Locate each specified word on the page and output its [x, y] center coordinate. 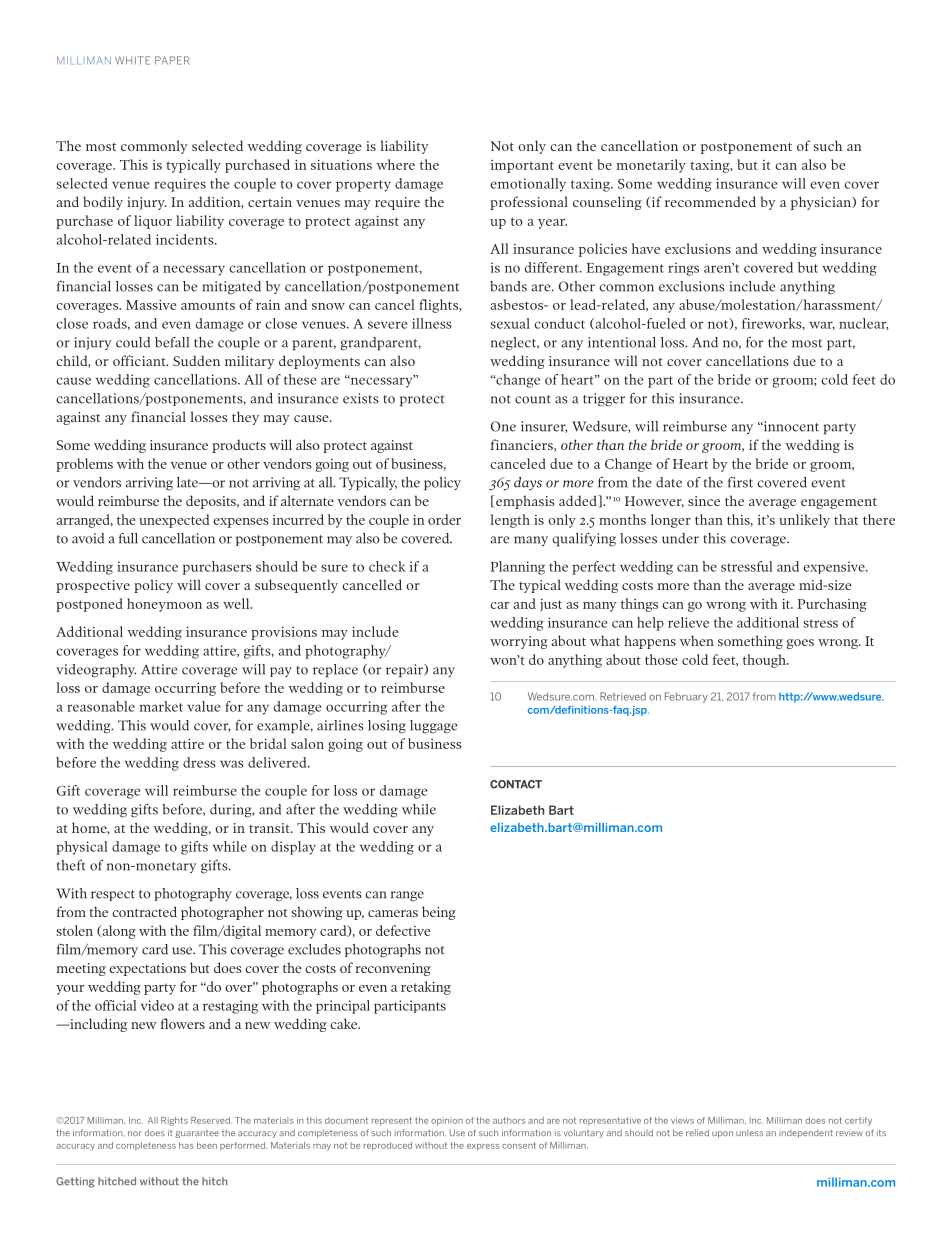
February [686, 697]
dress [199, 762]
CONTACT [516, 784]
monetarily [651, 166]
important [522, 166]
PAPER [172, 60]
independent [806, 1134]
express [483, 1147]
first [740, 482]
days [528, 484]
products [239, 446]
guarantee [197, 1134]
